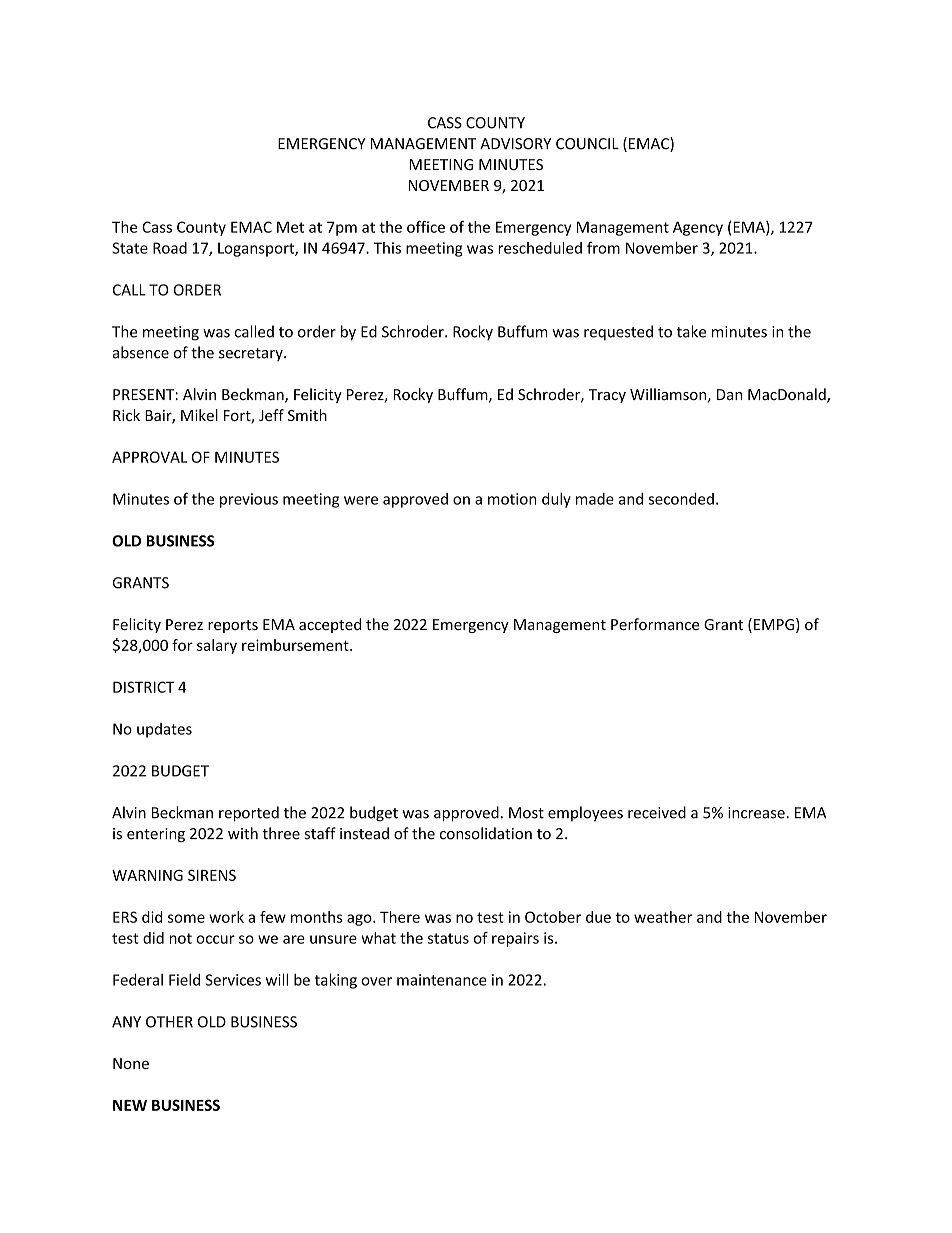  I want to click on Smith, so click(307, 415).
